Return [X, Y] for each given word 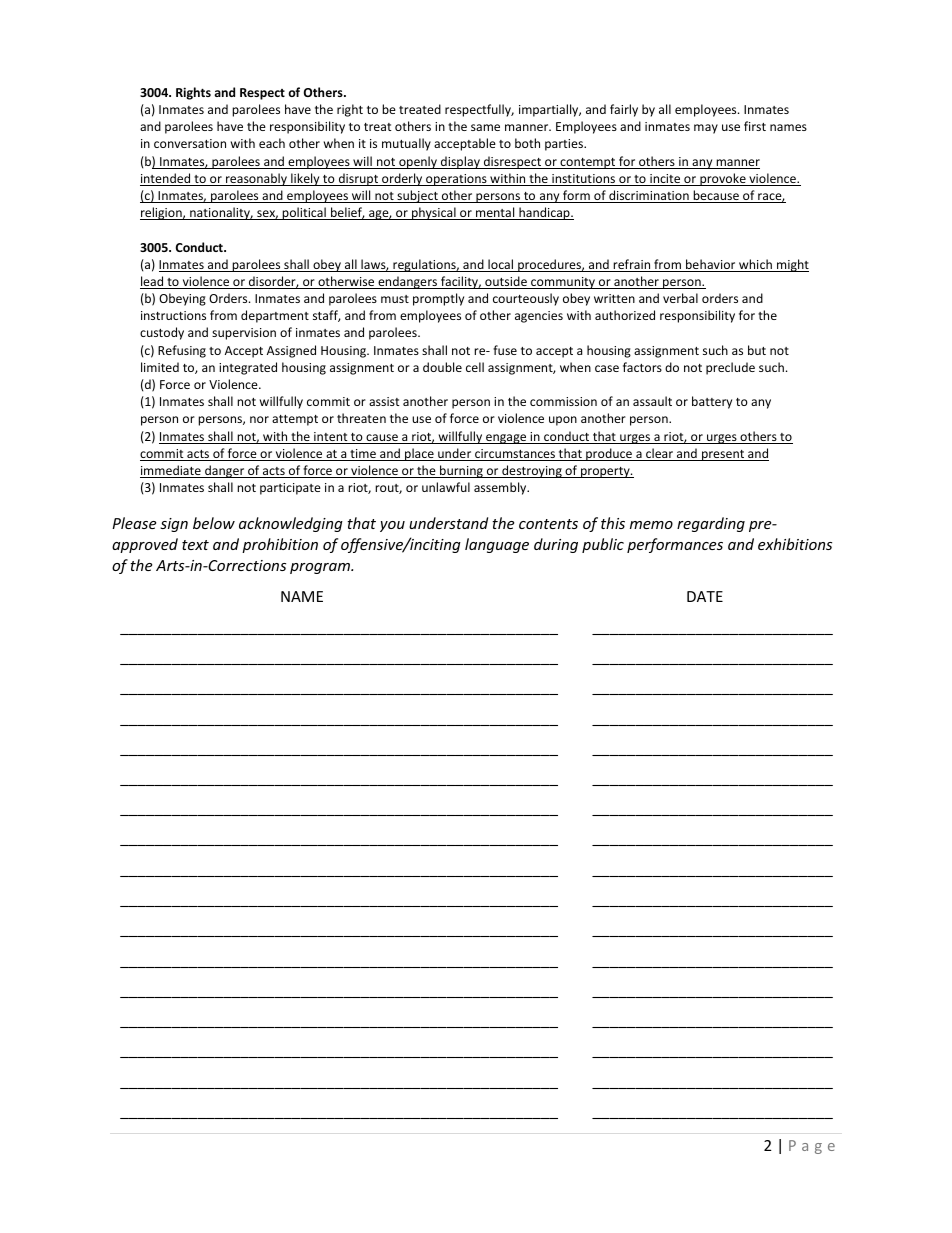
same [485, 127]
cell [475, 367]
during [556, 545]
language [497, 545]
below [214, 523]
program [321, 568]
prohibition [280, 545]
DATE [705, 596]
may [706, 129]
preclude [730, 368]
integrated [248, 368]
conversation [190, 143]
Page [812, 1147]
